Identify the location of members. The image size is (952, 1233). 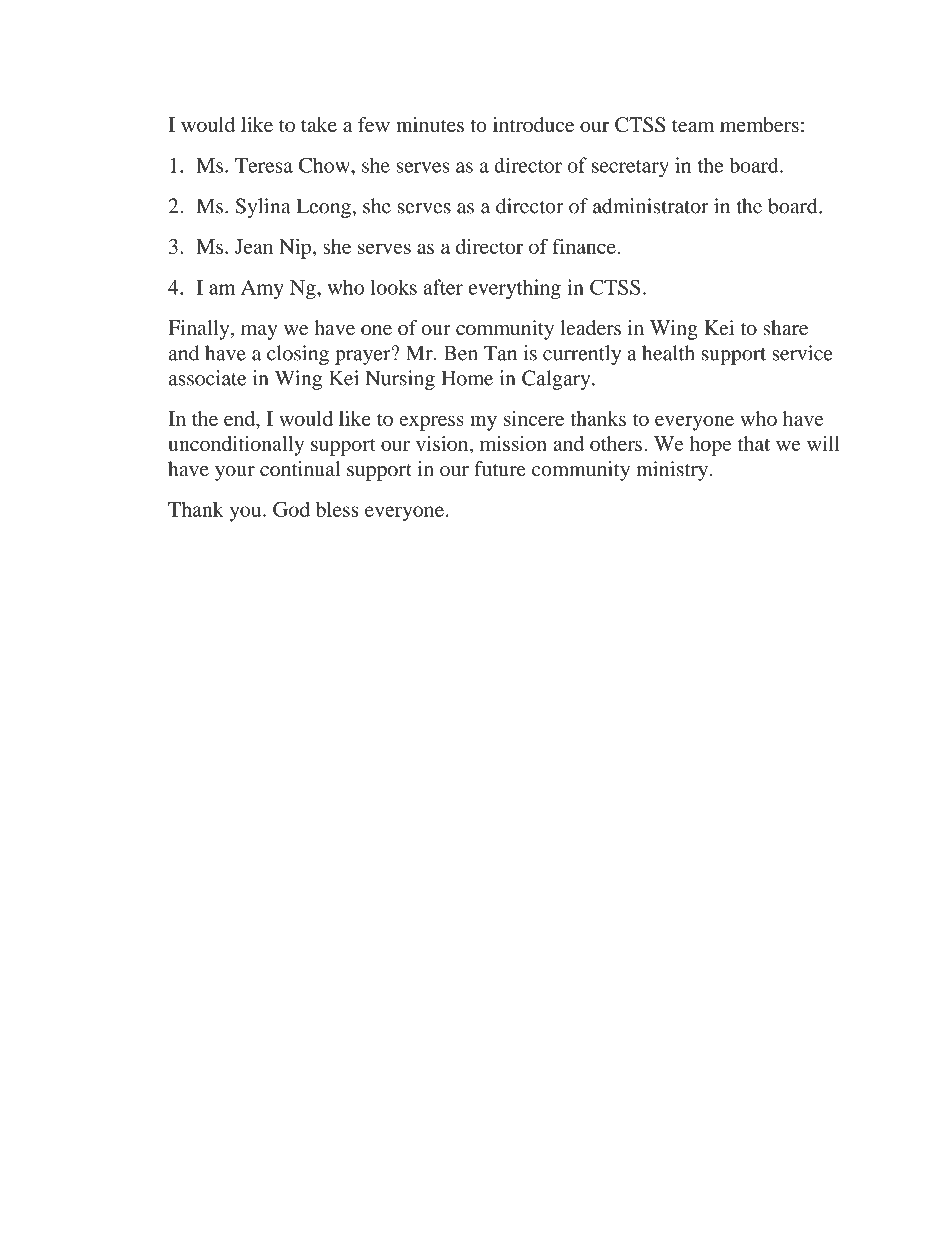
(759, 124).
